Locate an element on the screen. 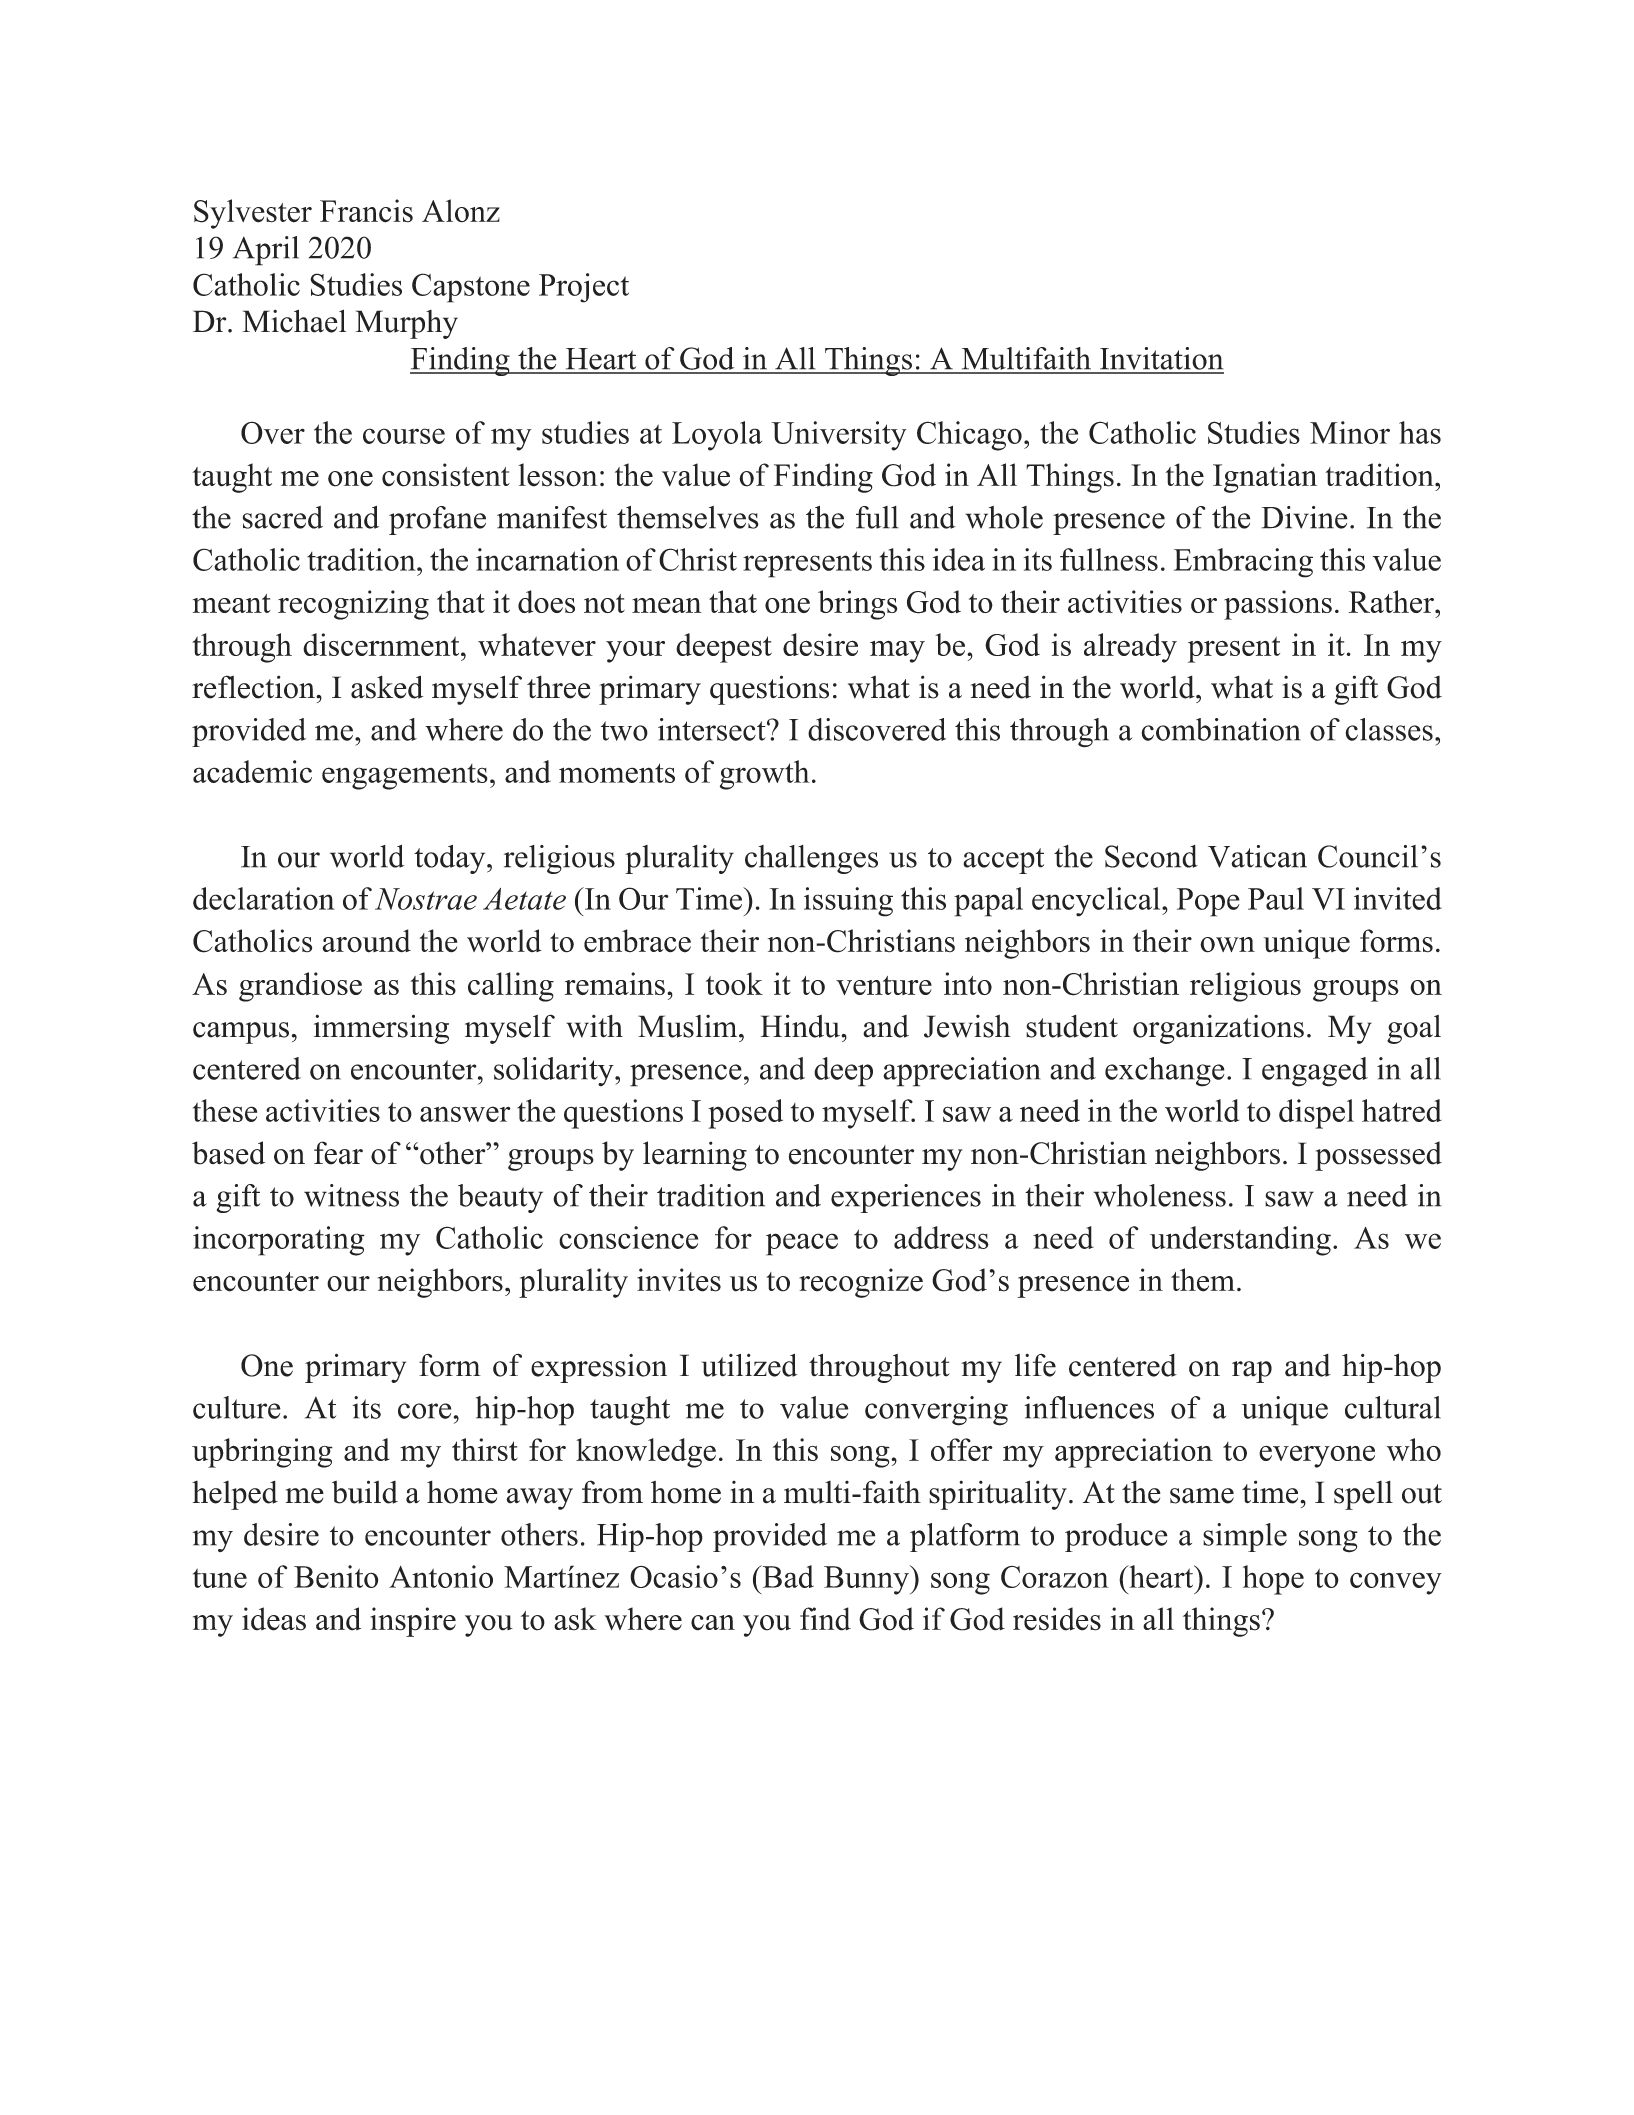  Francis is located at coordinates (366, 211).
